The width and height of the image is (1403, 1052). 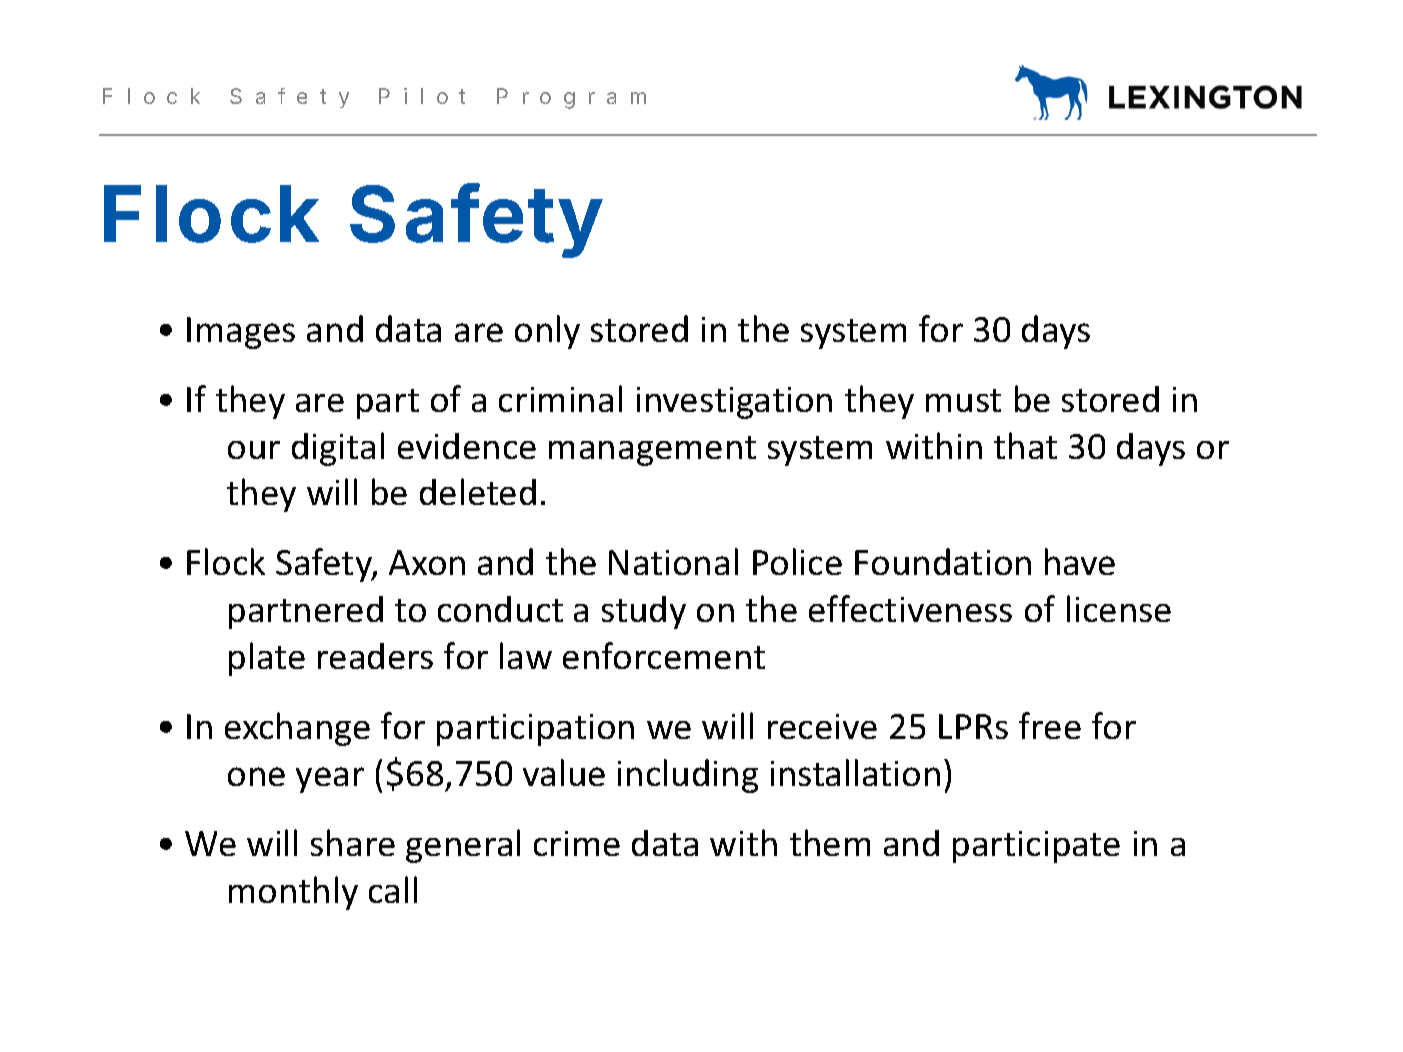 I want to click on including, so click(x=688, y=776).
